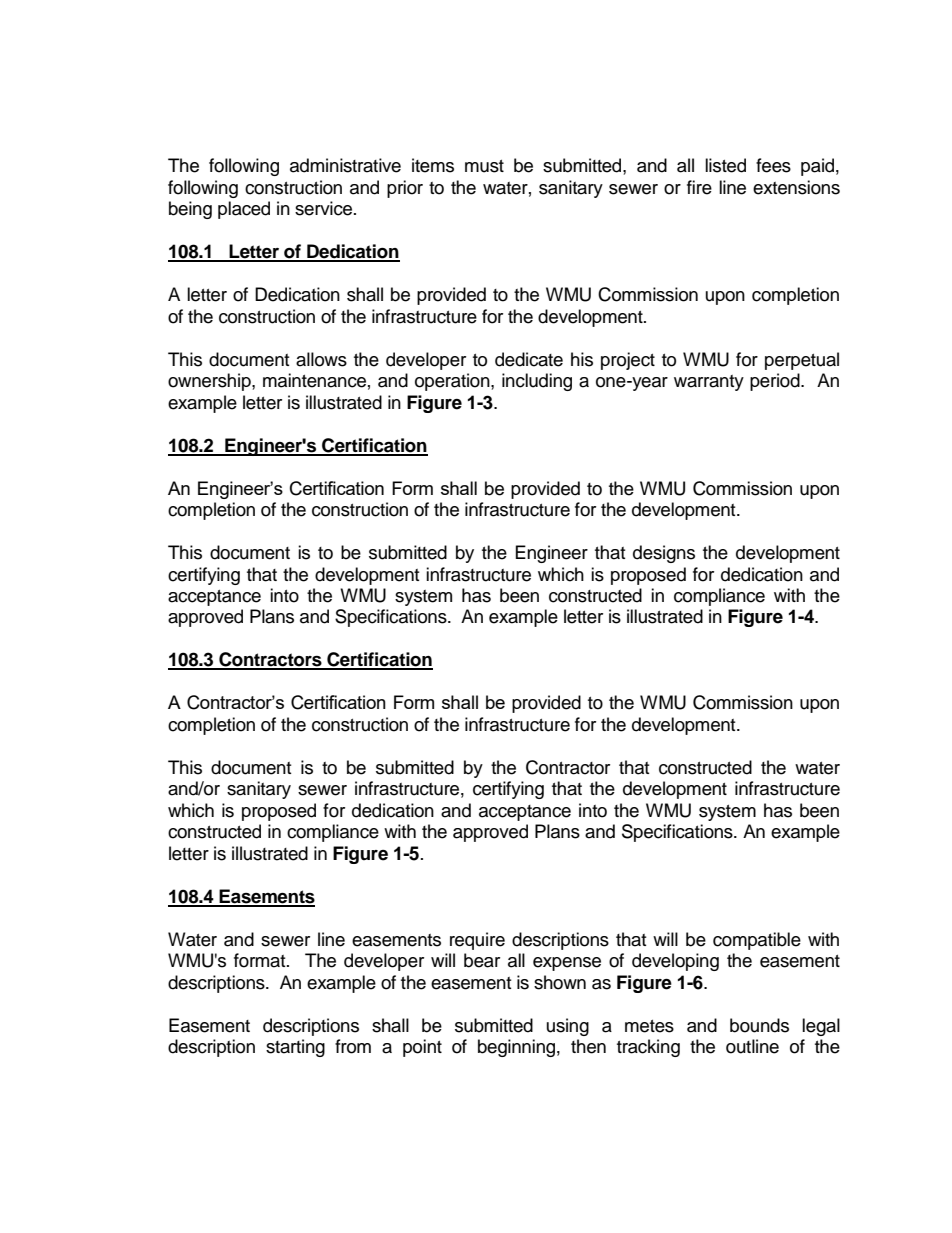  What do you see at coordinates (244, 210) in the screenshot?
I see `placed` at bounding box center [244, 210].
